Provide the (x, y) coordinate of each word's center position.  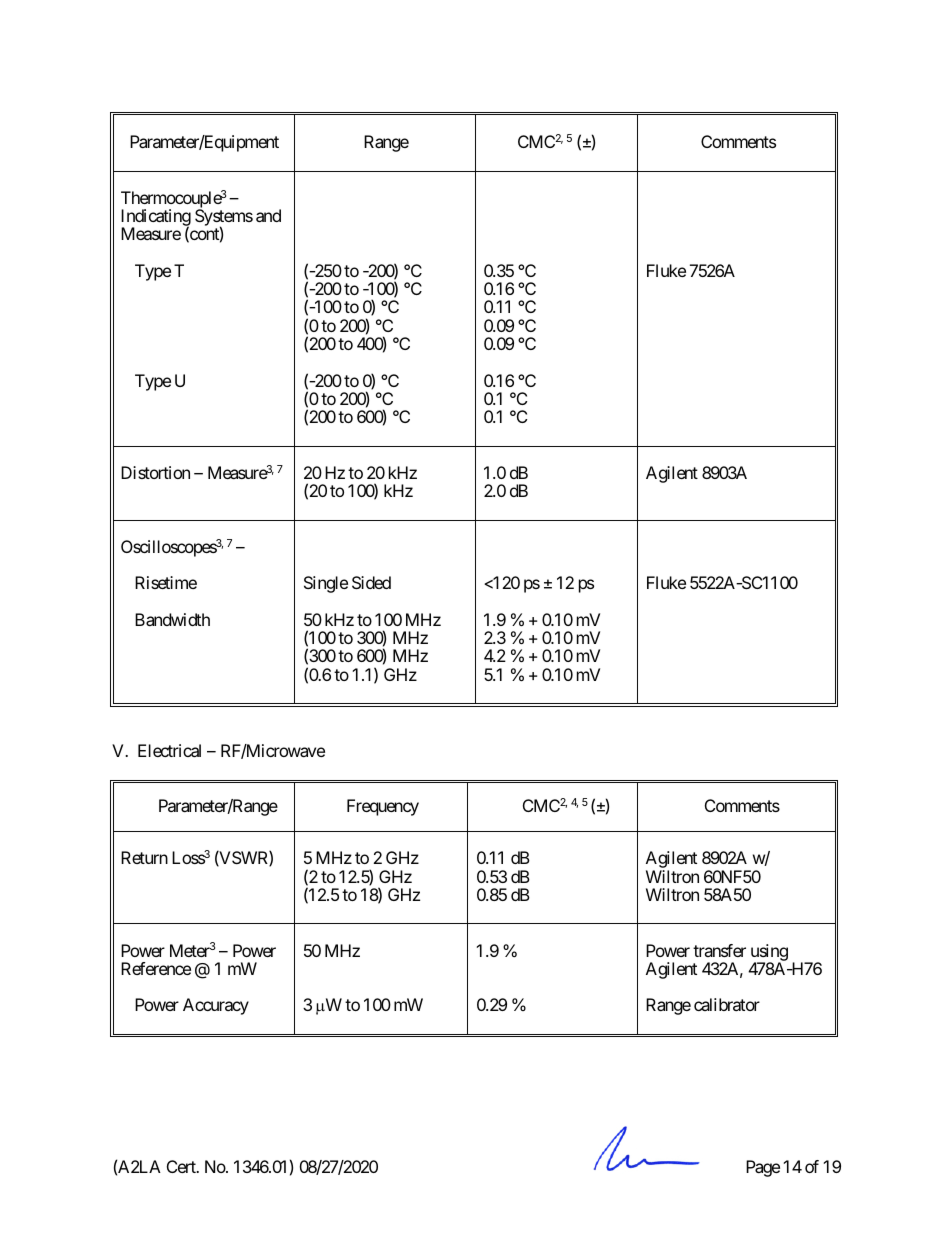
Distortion (155, 472)
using (769, 953)
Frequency (383, 807)
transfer (719, 950)
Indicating (156, 219)
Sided (371, 582)
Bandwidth (172, 619)
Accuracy (216, 1006)
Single (326, 584)
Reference (156, 968)
